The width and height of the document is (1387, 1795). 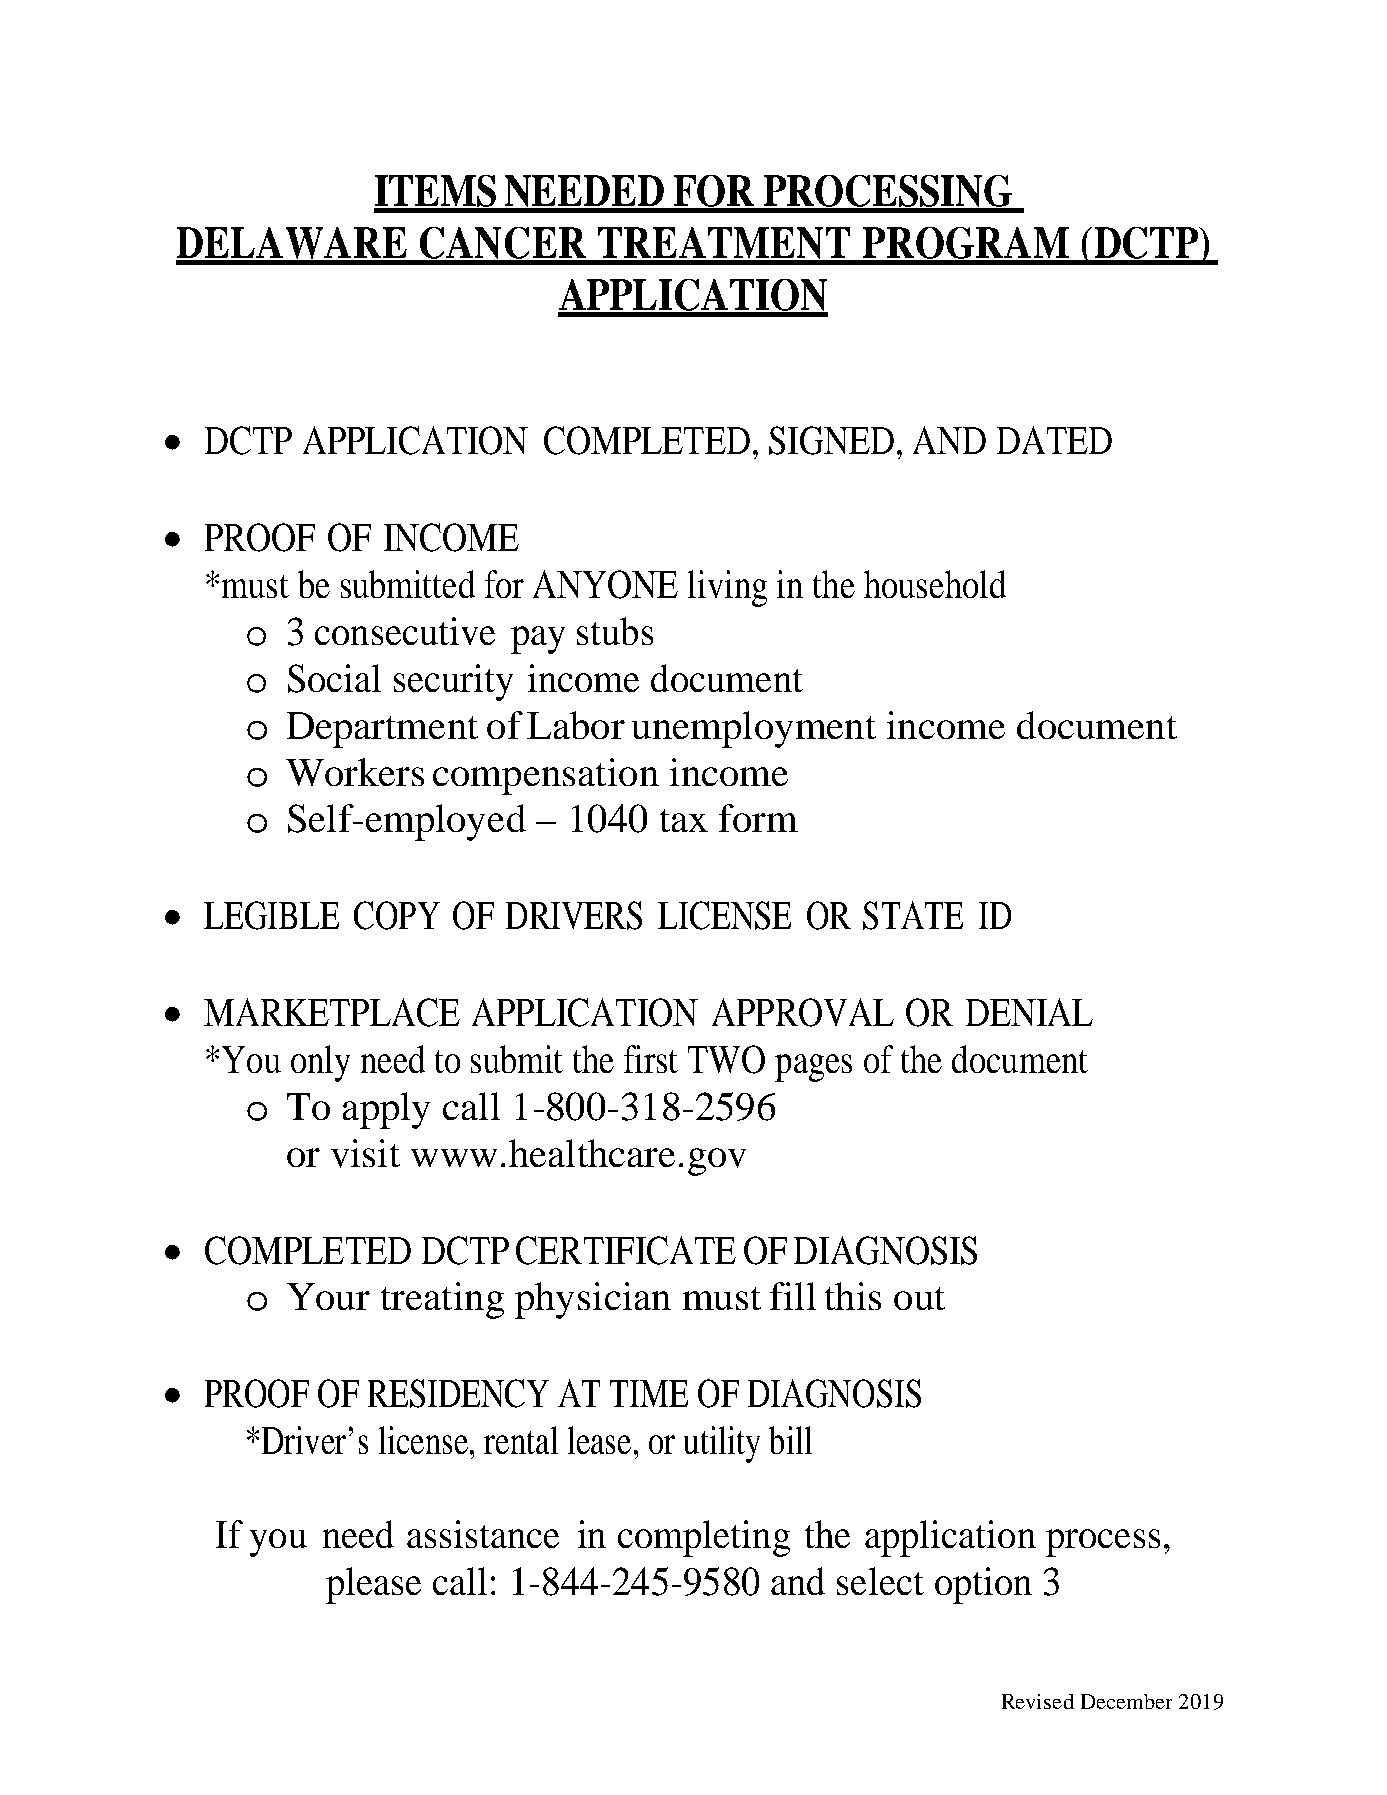 I want to click on DATED, so click(x=1054, y=440).
